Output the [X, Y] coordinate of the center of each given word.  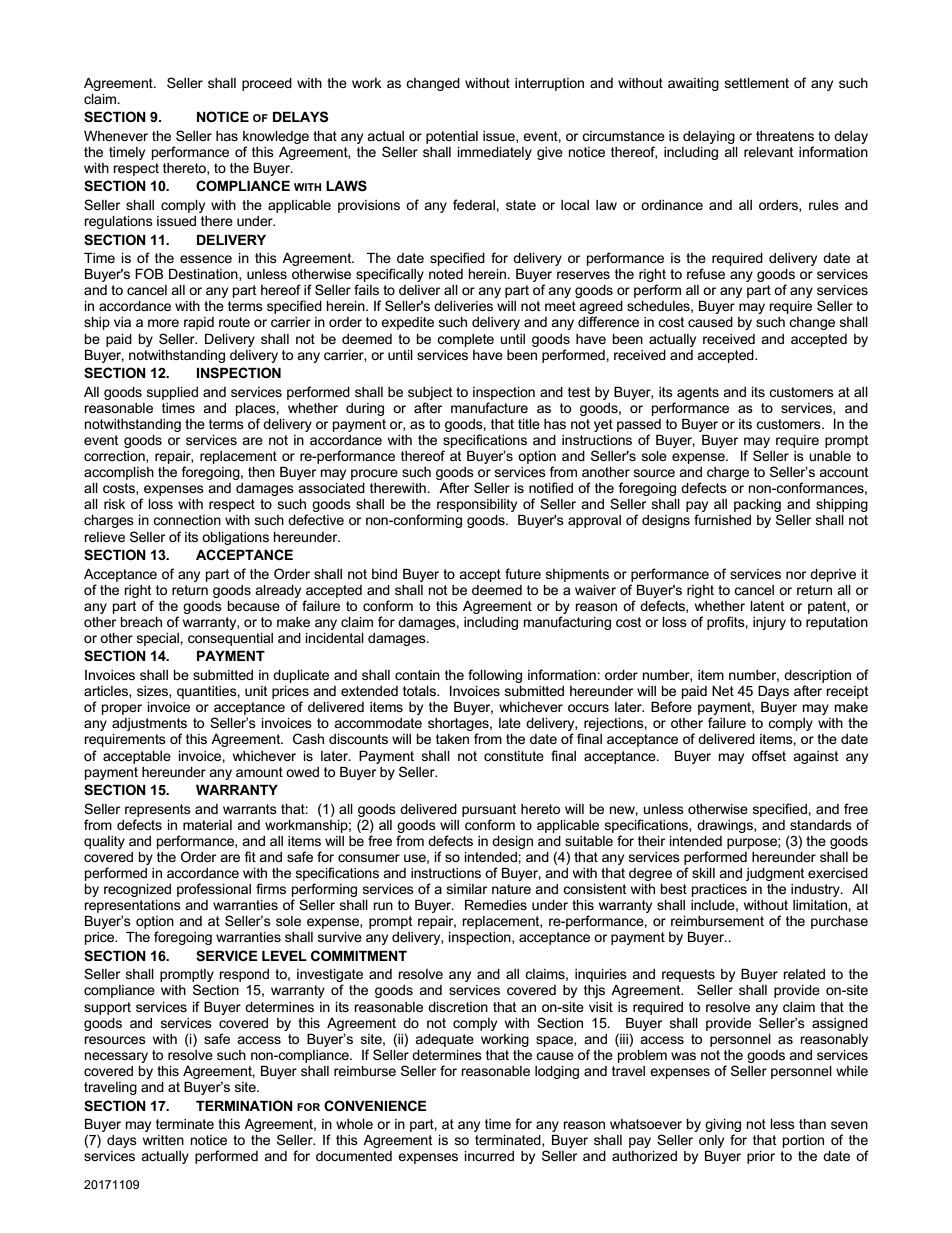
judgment [775, 874]
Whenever [116, 136]
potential [452, 137]
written [163, 1140]
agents [698, 393]
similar [467, 889]
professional [214, 890]
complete [465, 340]
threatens [785, 136]
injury [769, 623]
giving [723, 1125]
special [159, 639]
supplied [172, 393]
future [523, 573]
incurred [489, 1156]
